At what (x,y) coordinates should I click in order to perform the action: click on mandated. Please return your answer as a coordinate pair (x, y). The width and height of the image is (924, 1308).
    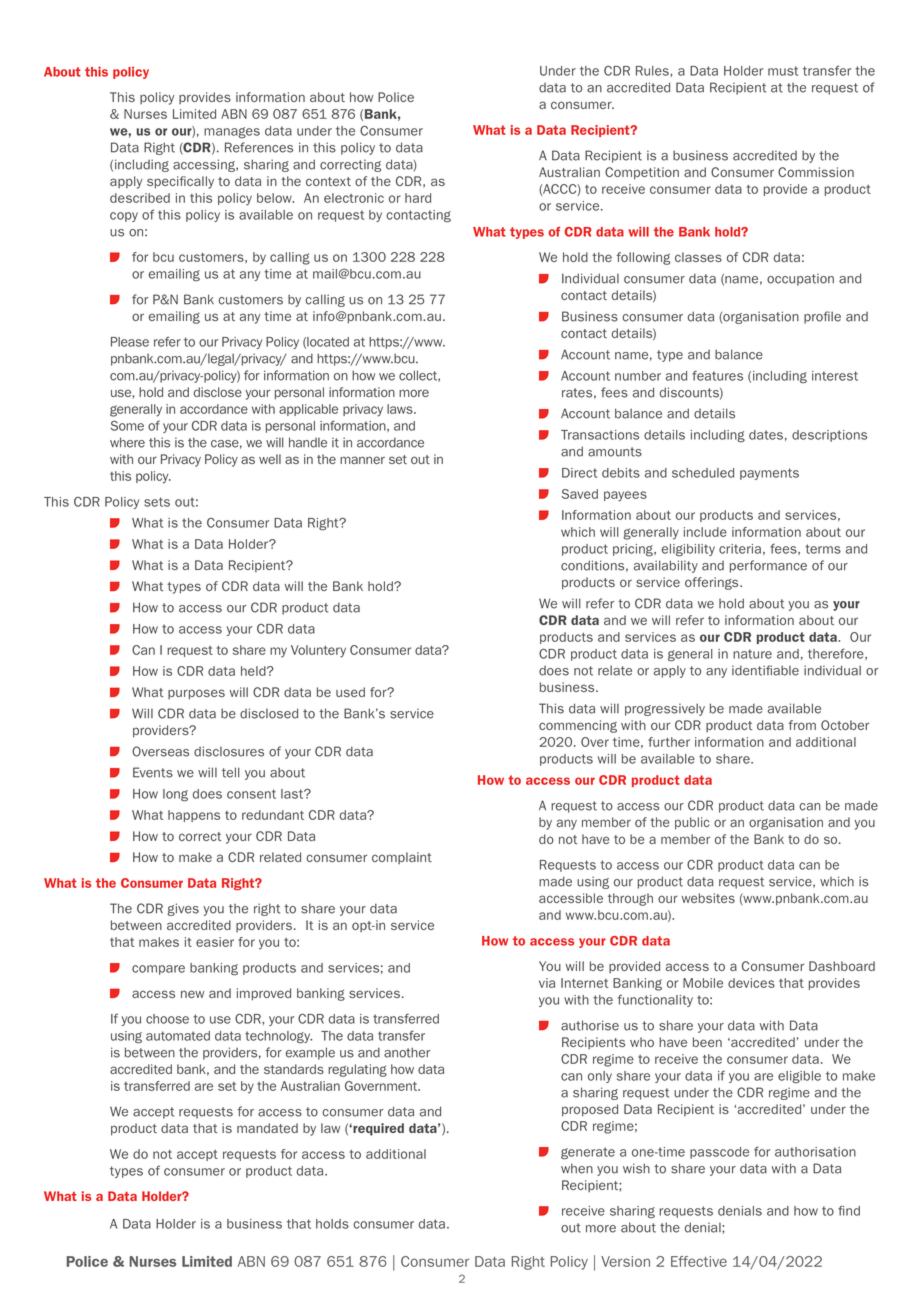
    Looking at the image, I should click on (267, 1128).
